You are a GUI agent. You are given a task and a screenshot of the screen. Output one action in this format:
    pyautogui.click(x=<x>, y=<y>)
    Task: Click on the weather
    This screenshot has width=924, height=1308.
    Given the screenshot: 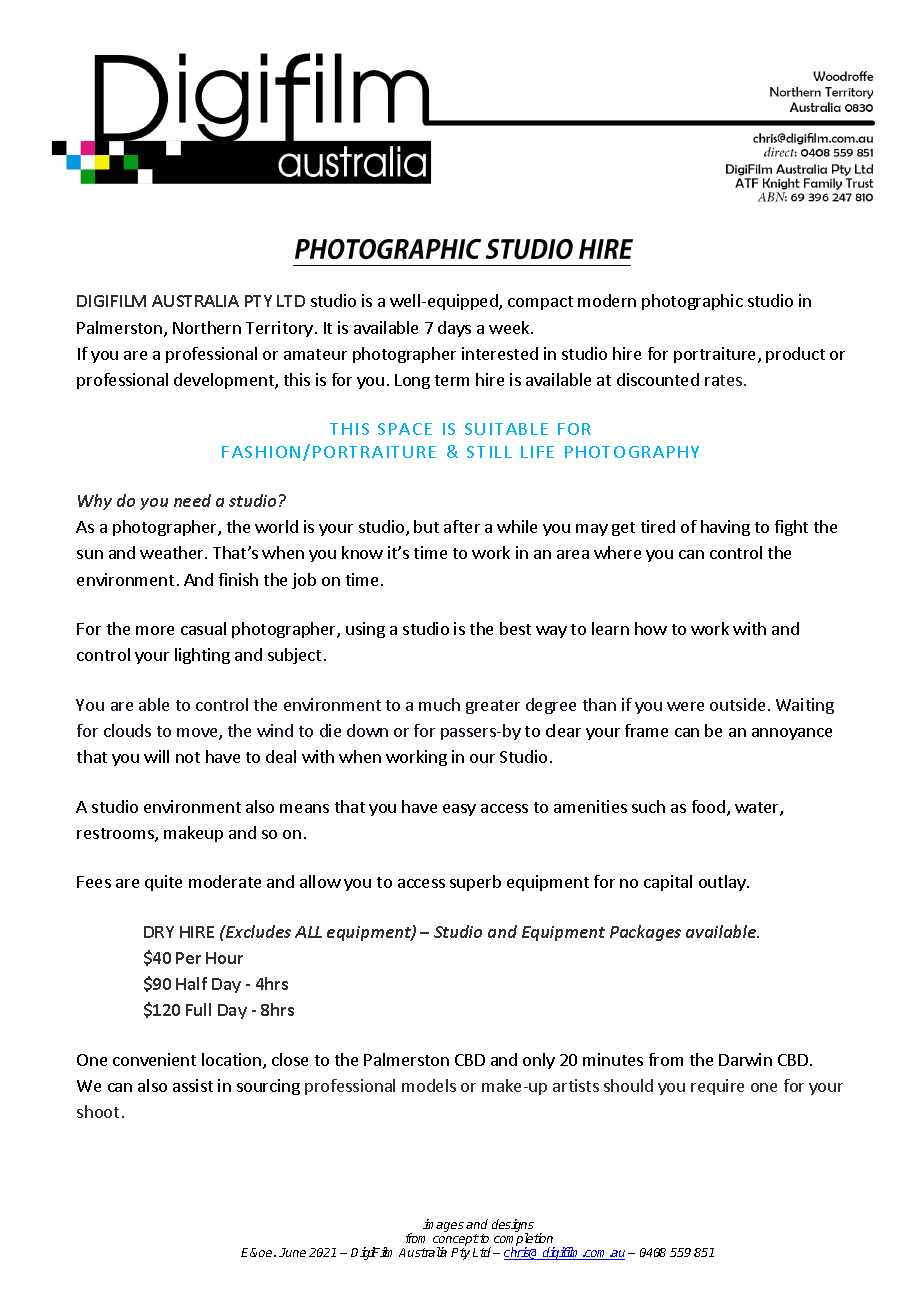 What is the action you would take?
    pyautogui.click(x=173, y=552)
